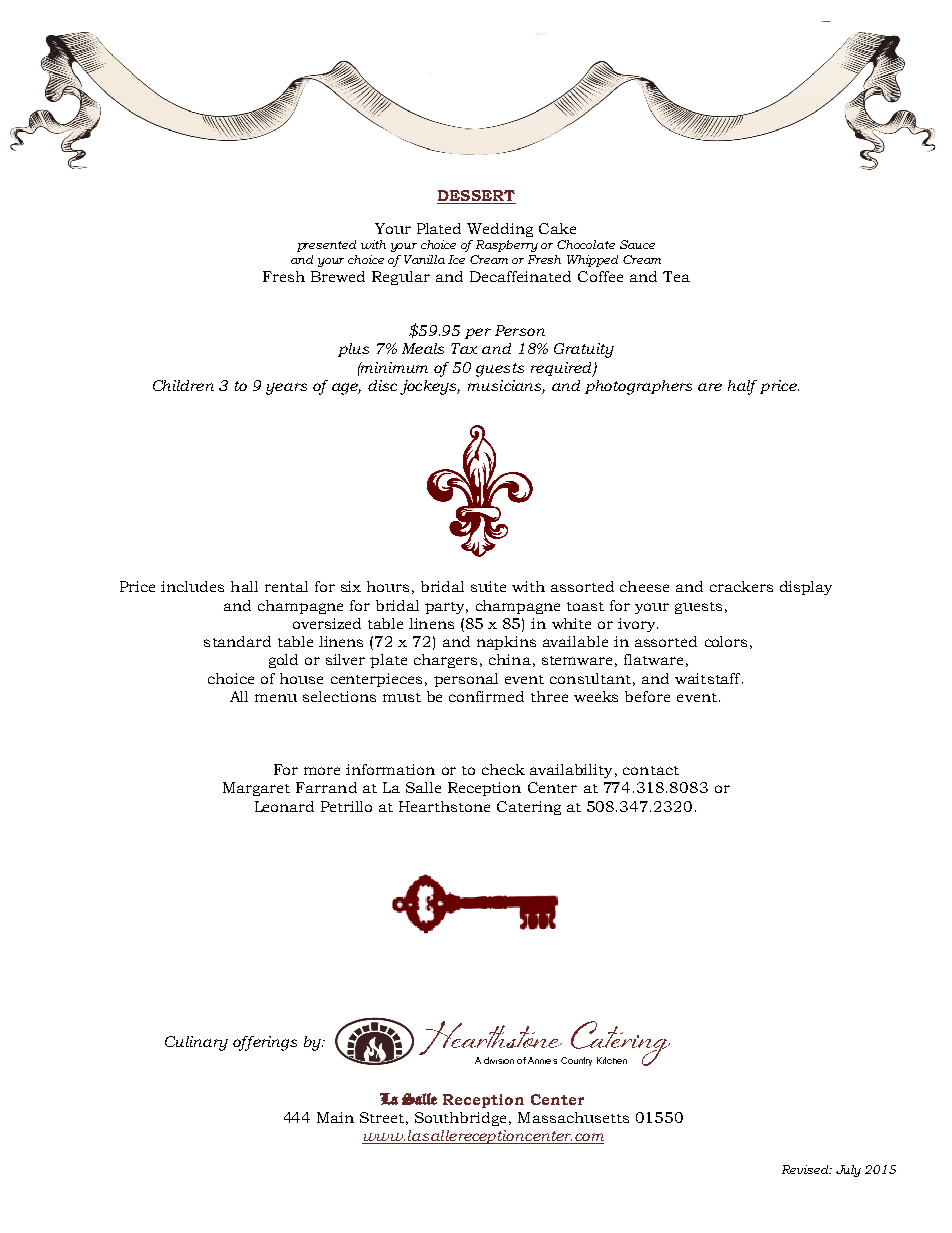 The width and height of the screenshot is (952, 1233). Describe the element at coordinates (709, 678) in the screenshot. I see `waitstaff` at that location.
